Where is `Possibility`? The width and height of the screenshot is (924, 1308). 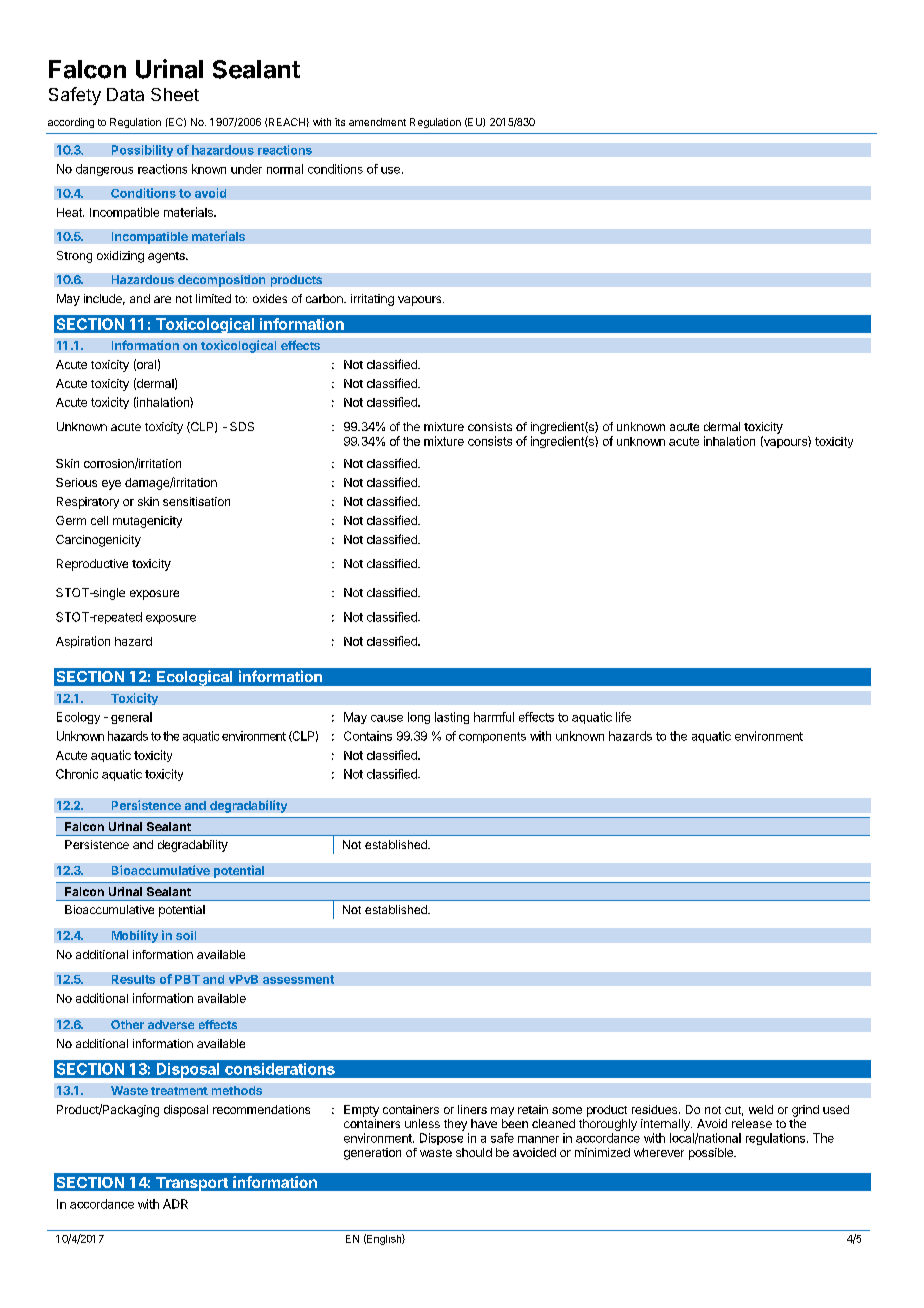 Possibility is located at coordinates (142, 151).
